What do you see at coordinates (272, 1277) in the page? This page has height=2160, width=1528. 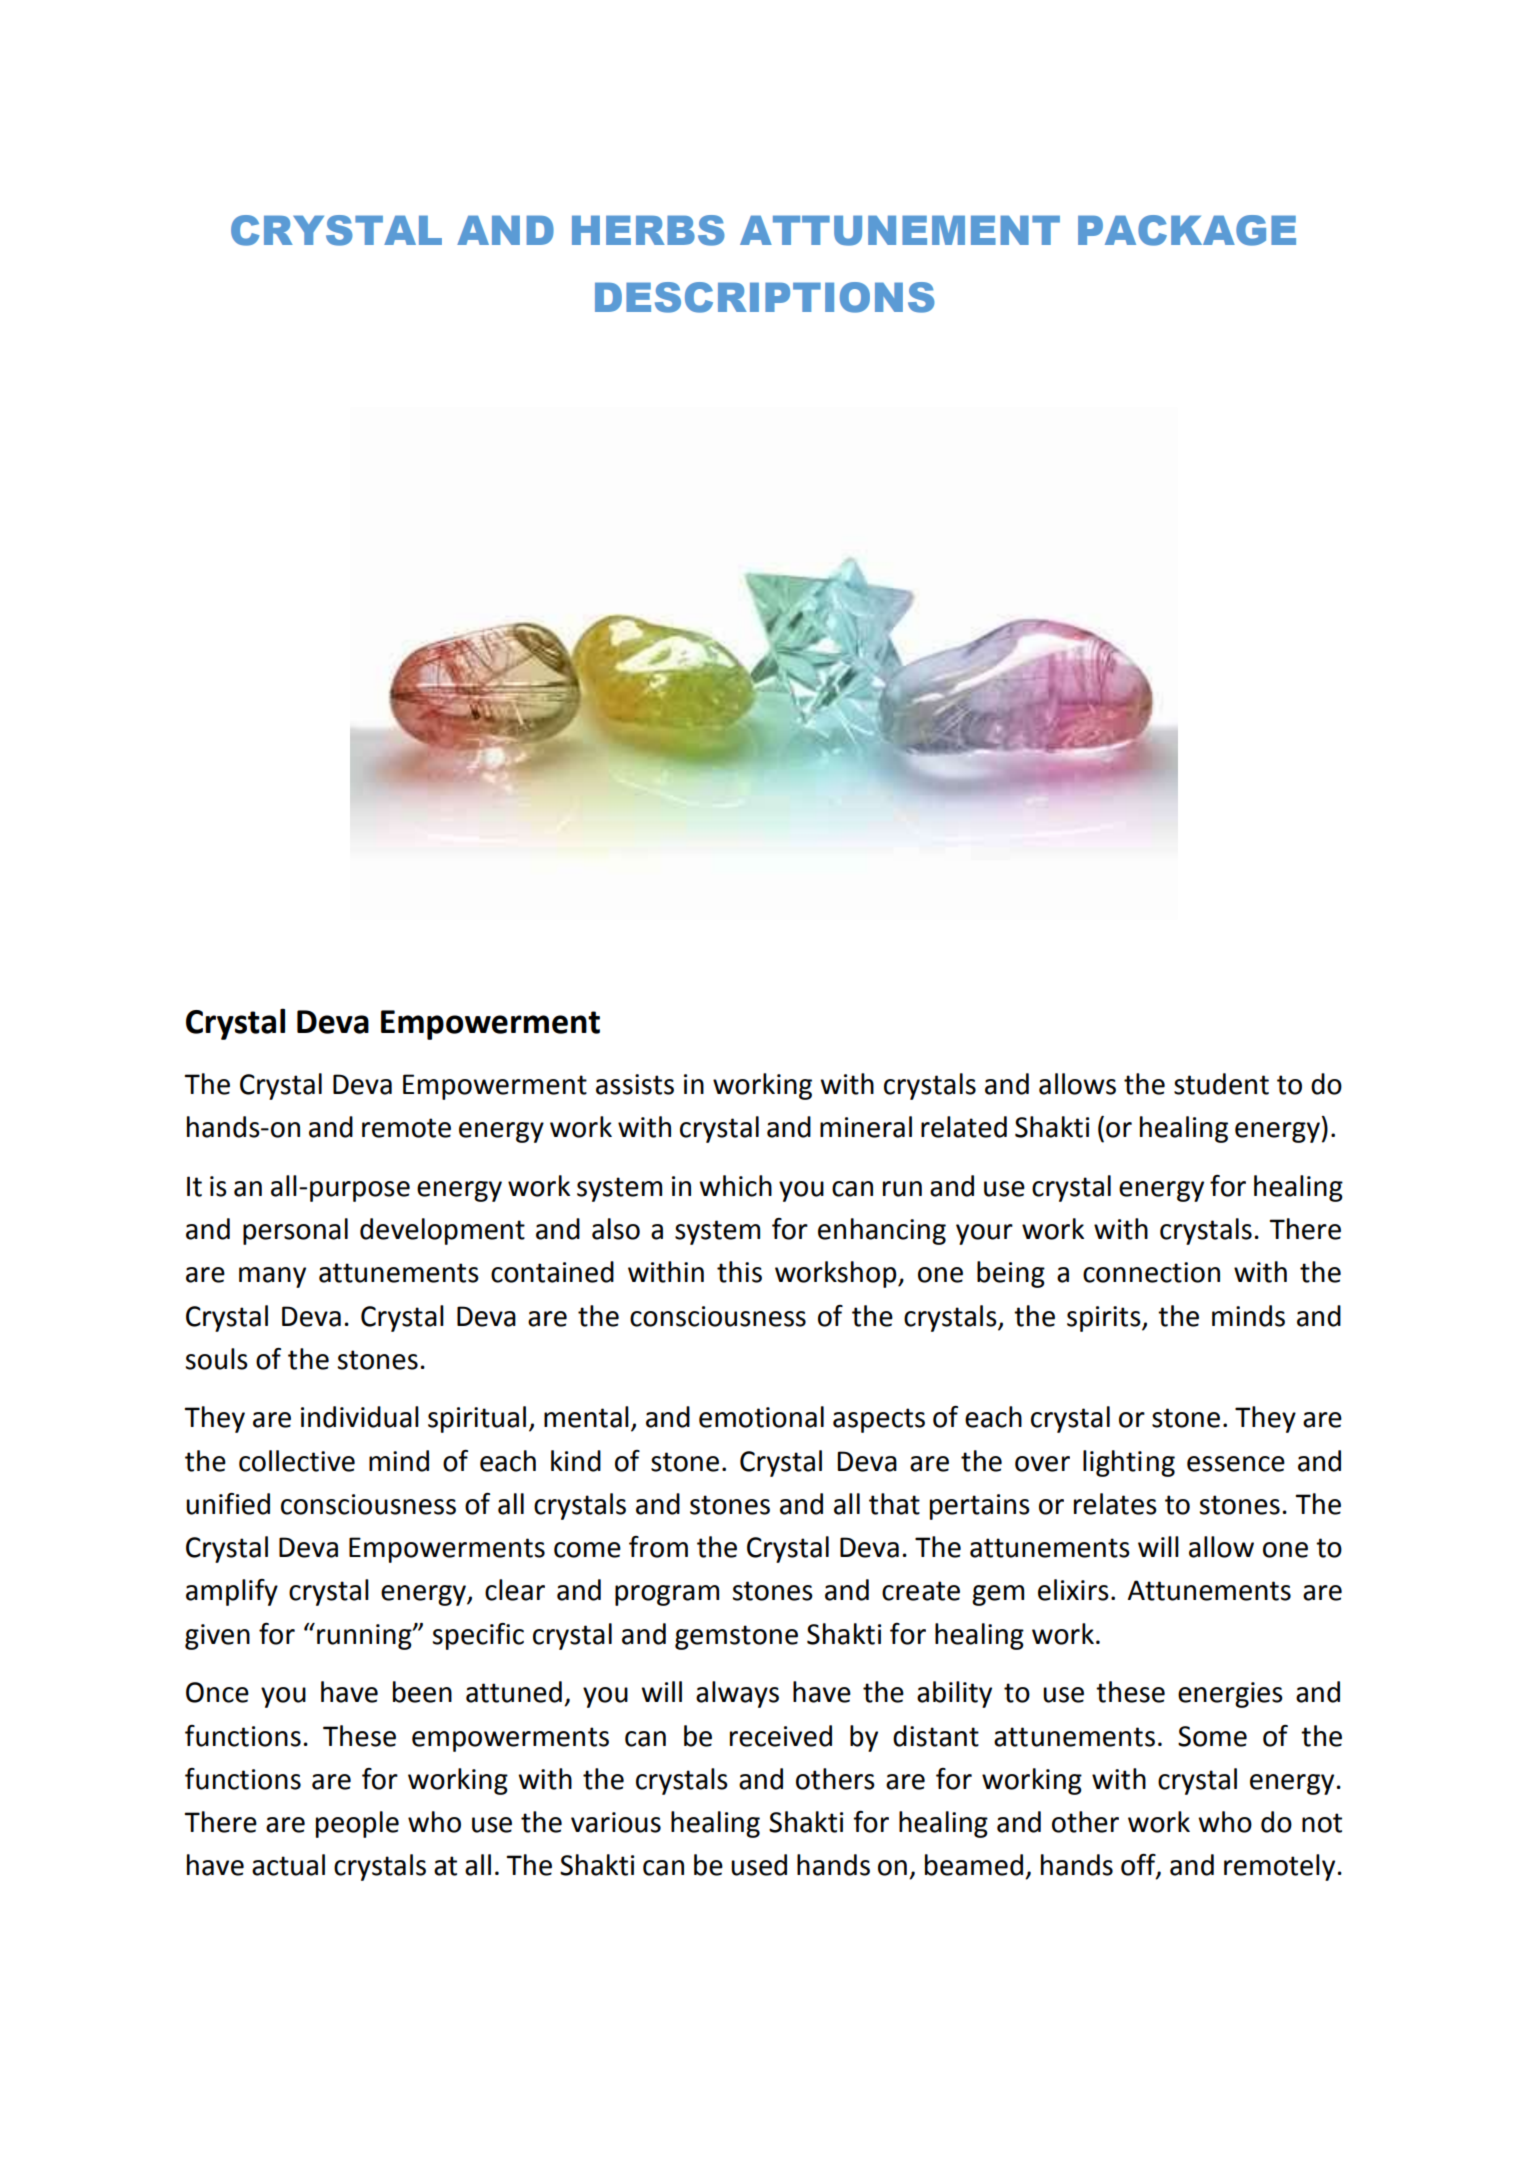 I see `many` at bounding box center [272, 1277].
